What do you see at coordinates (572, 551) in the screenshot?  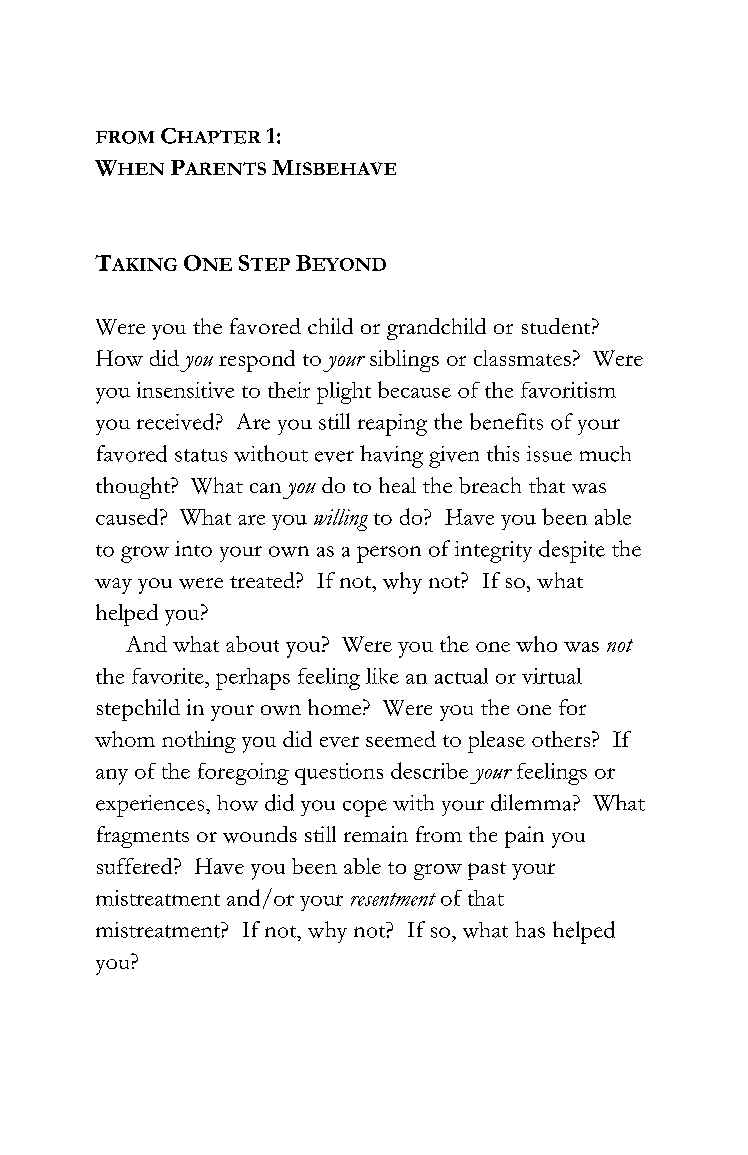 I see `despite` at bounding box center [572, 551].
